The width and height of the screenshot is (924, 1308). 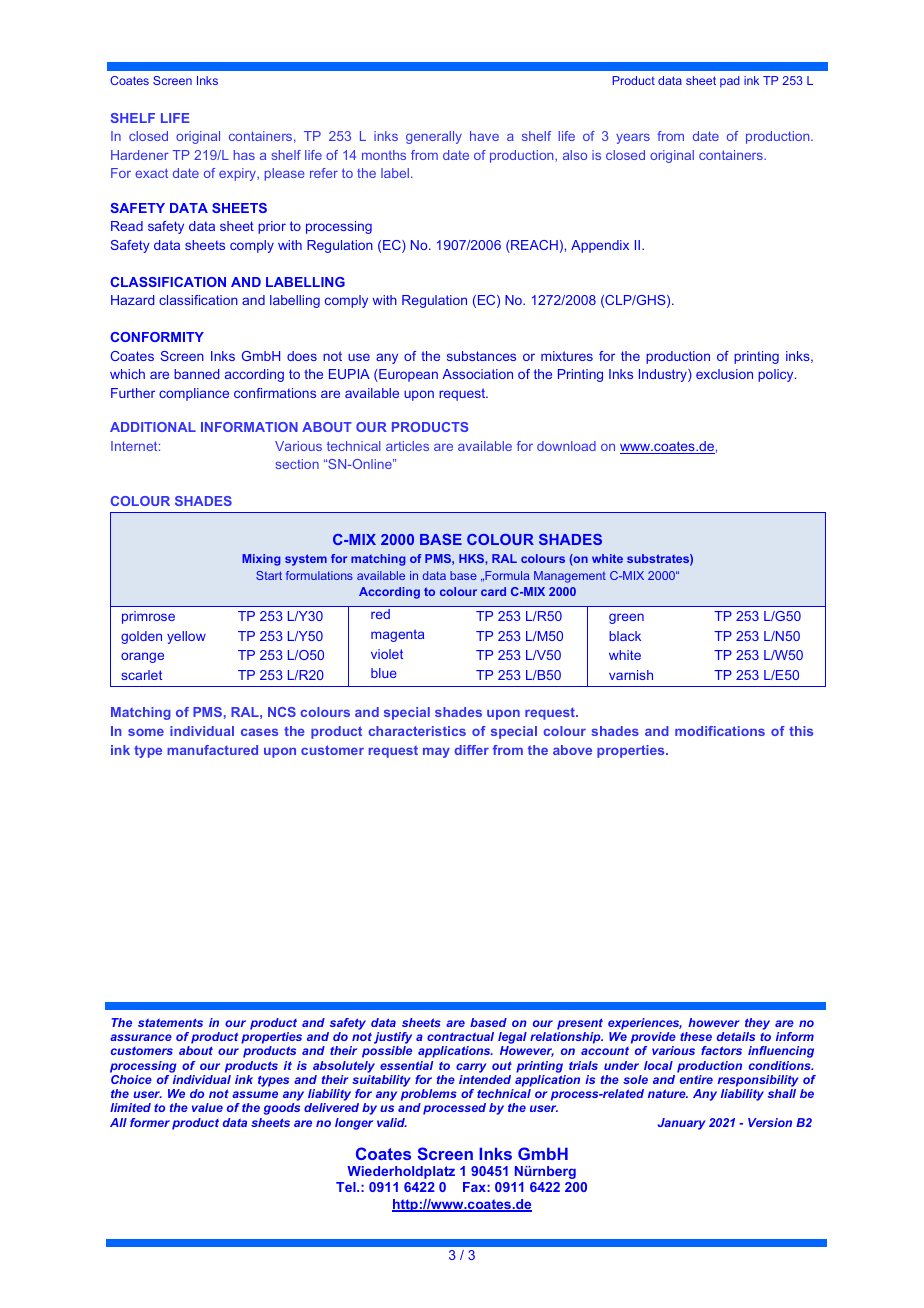 What do you see at coordinates (186, 637) in the screenshot?
I see `yellow` at bounding box center [186, 637].
